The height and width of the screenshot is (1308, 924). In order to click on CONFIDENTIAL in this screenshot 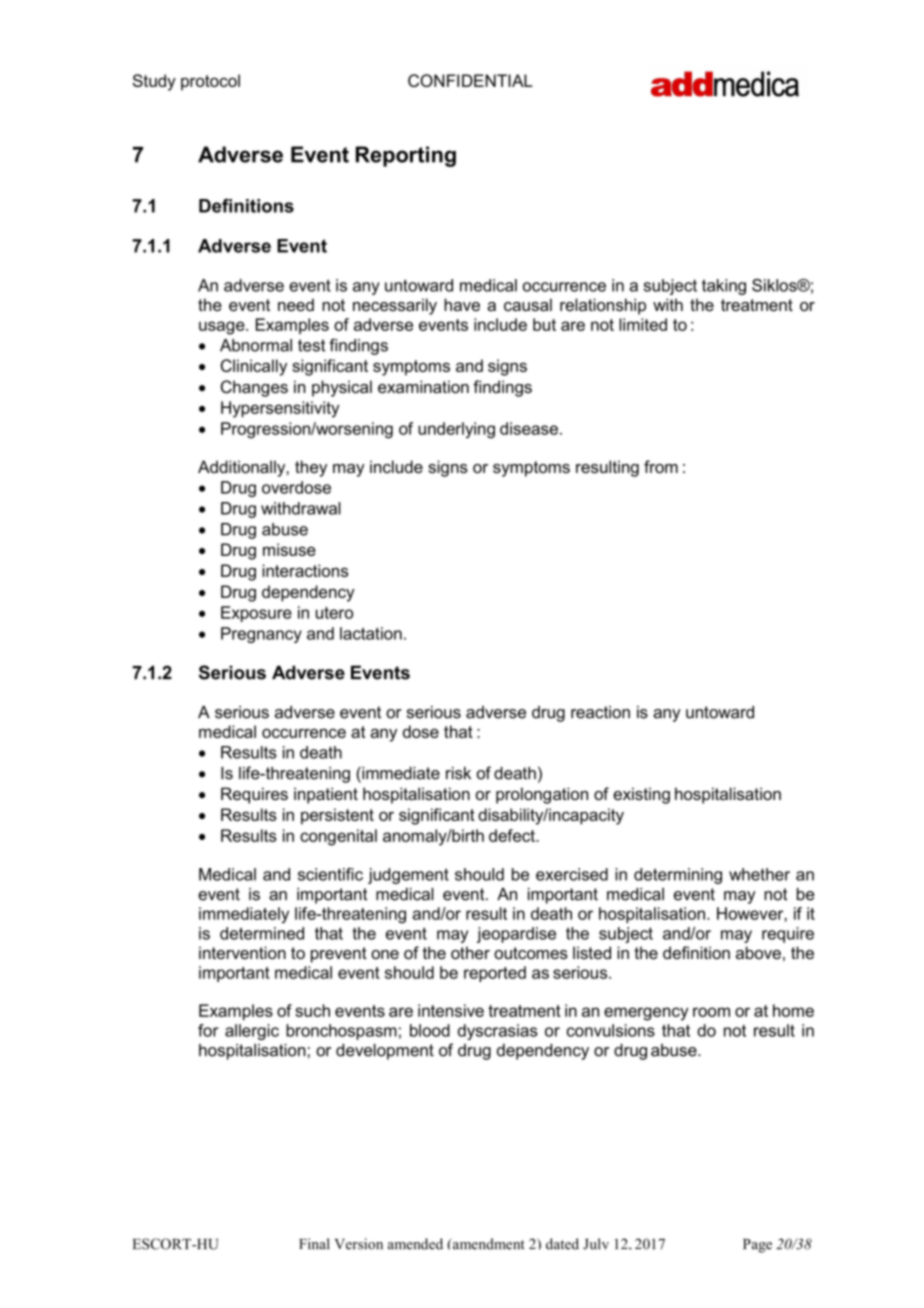, I will do `click(470, 80)`.
